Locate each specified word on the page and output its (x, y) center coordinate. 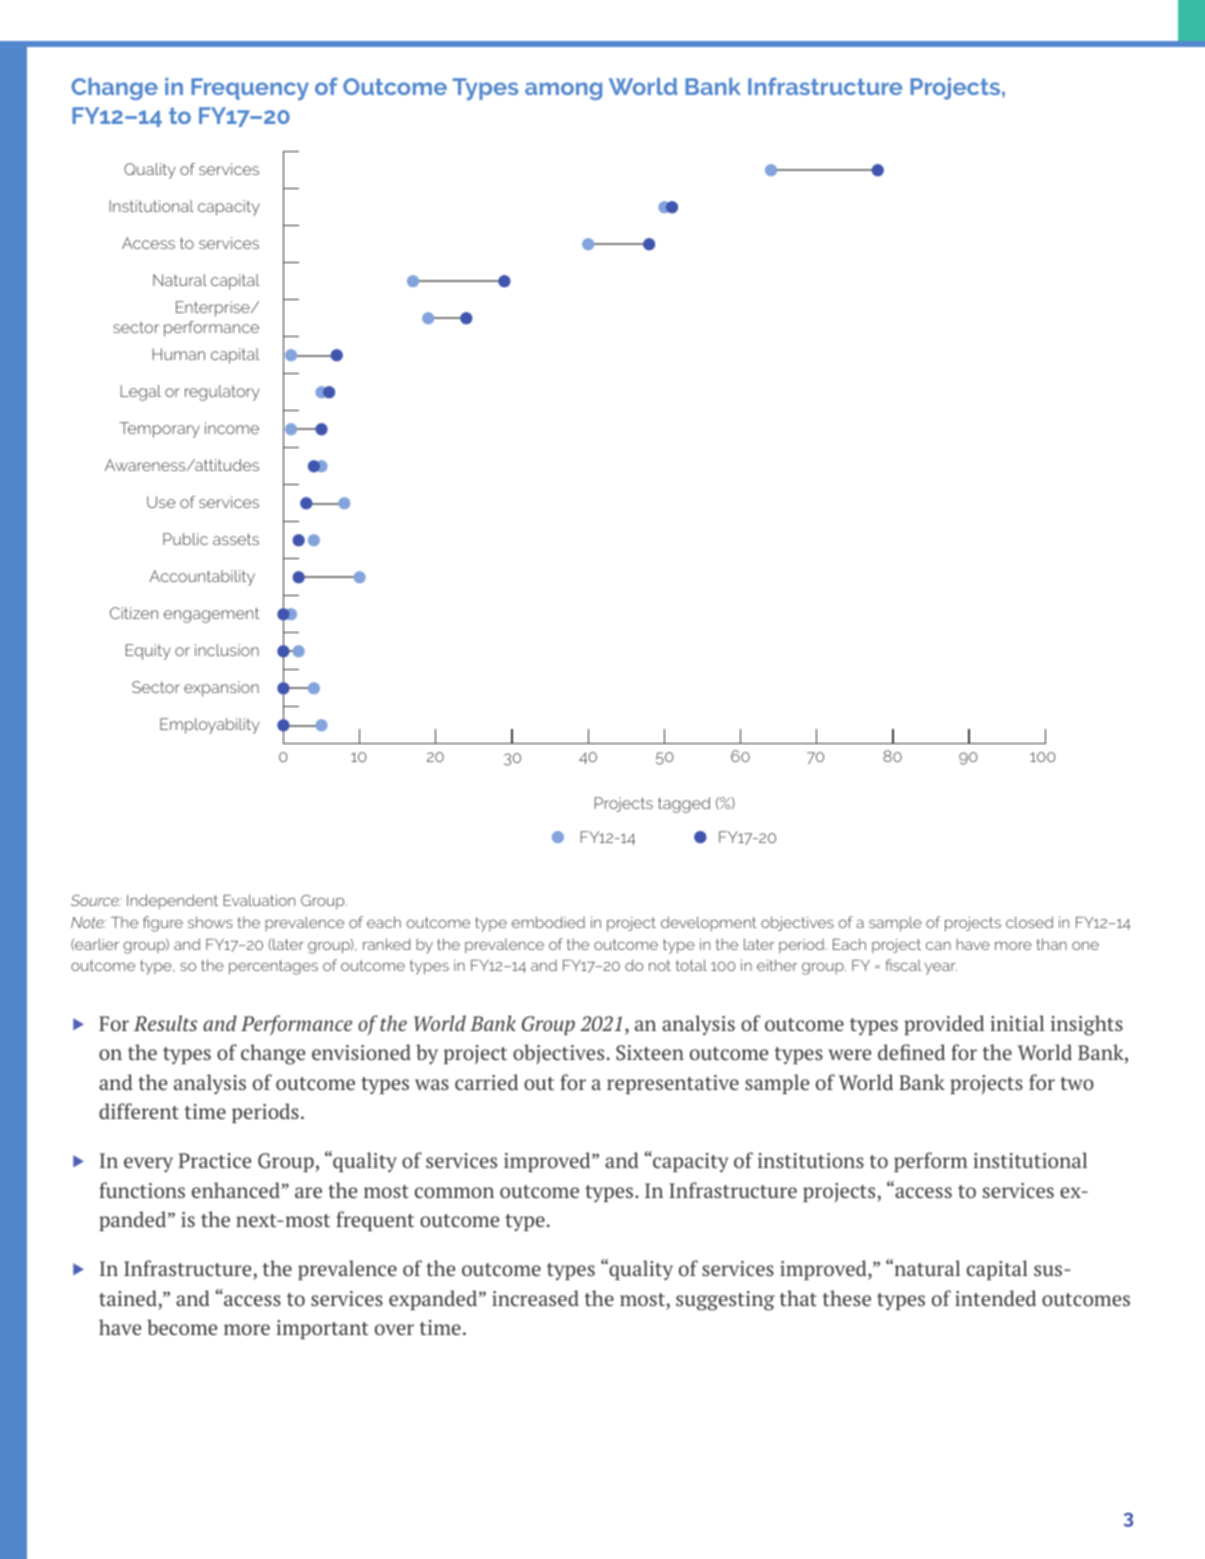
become (182, 1327)
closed (1029, 922)
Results (165, 1023)
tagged (684, 805)
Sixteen (650, 1052)
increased (535, 1298)
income (232, 428)
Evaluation (259, 900)
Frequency (250, 89)
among (563, 91)
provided (944, 1025)
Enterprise (214, 309)
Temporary (159, 430)
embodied (548, 922)
